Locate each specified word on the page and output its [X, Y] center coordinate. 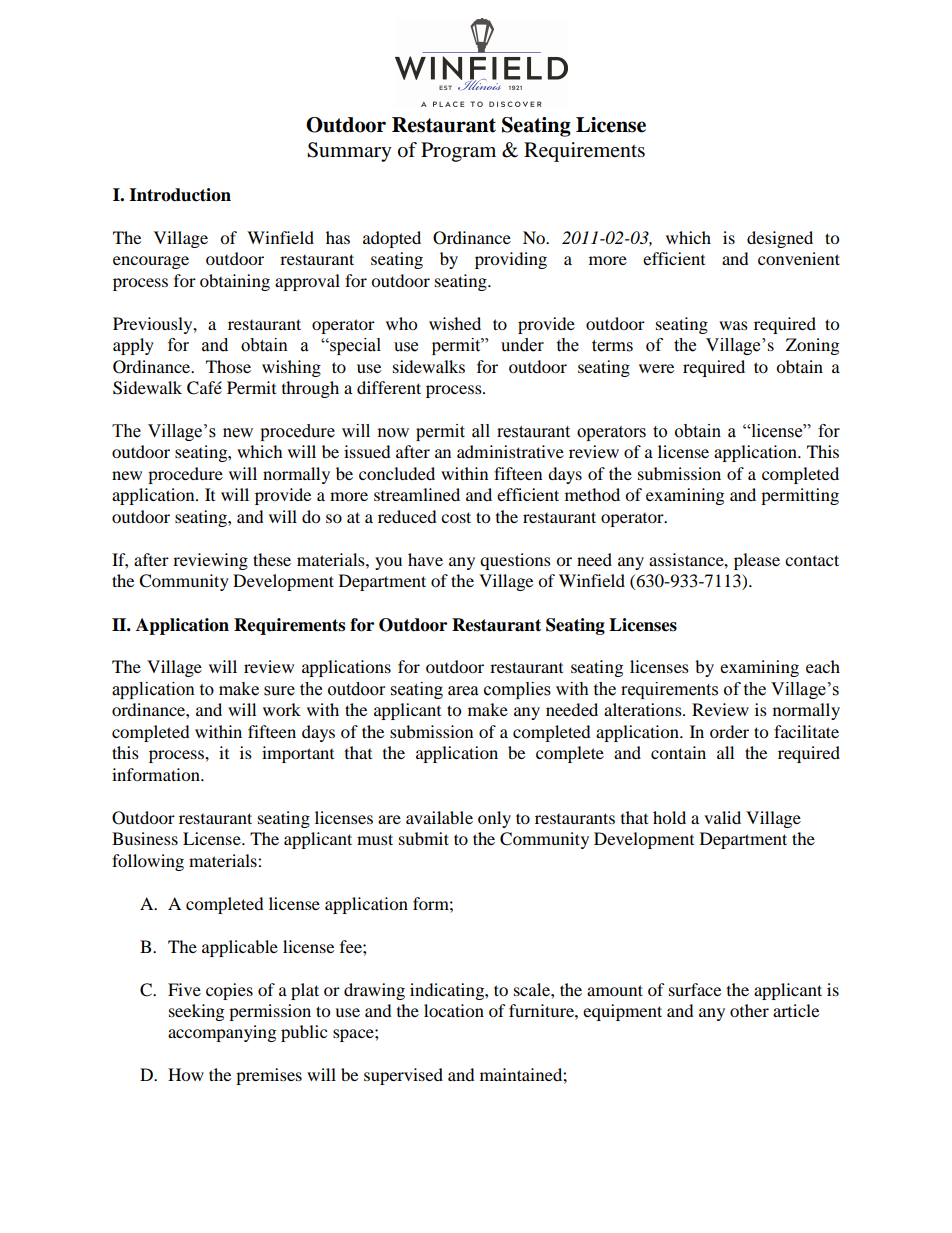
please [757, 561]
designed [780, 239]
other [749, 1010]
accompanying [222, 1033]
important [298, 754]
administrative [510, 451]
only [494, 819]
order [729, 731]
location [454, 1010]
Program [458, 152]
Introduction [180, 195]
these [272, 559]
